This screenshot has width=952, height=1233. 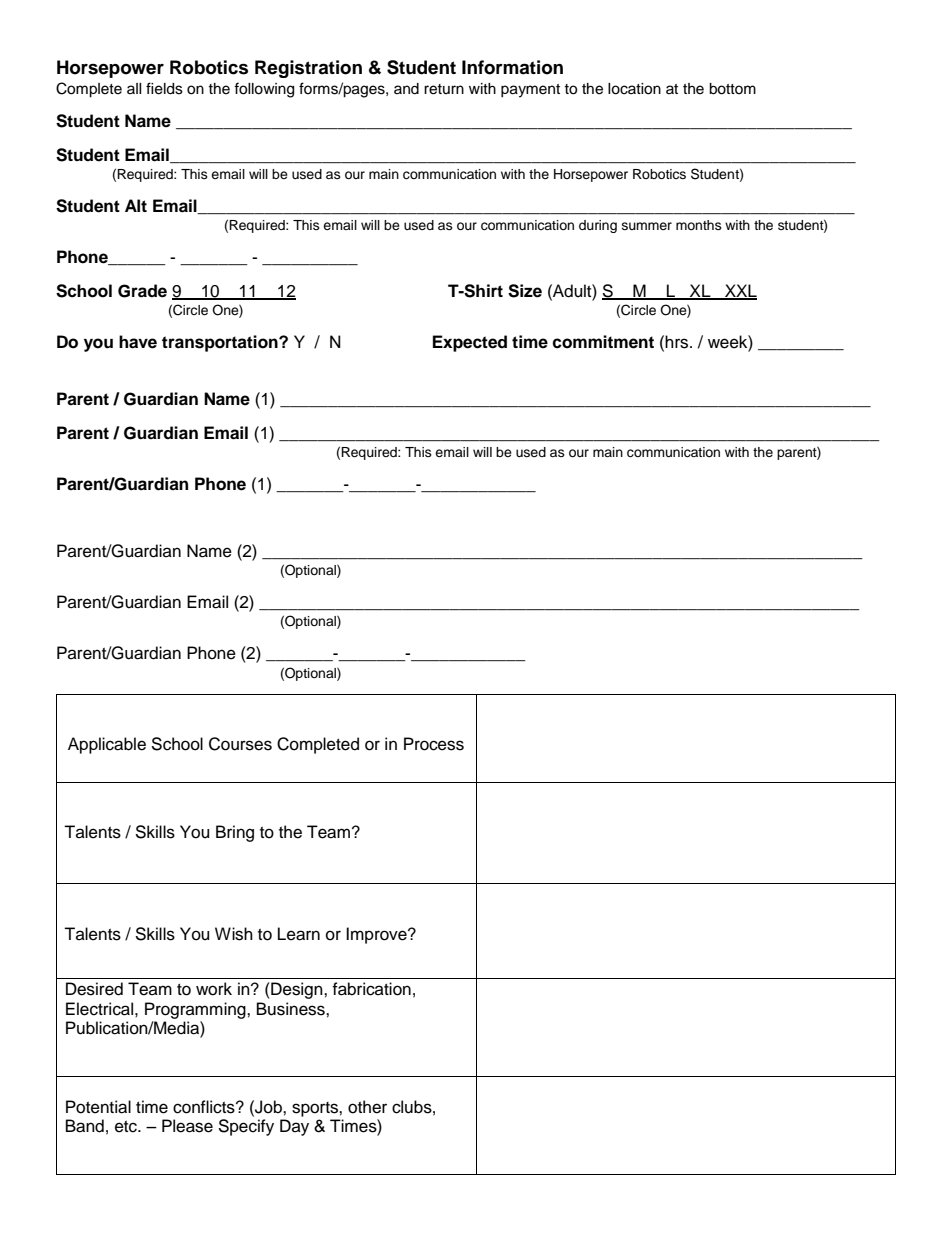 What do you see at coordinates (205, 1107) in the screenshot?
I see `conflicts` at bounding box center [205, 1107].
